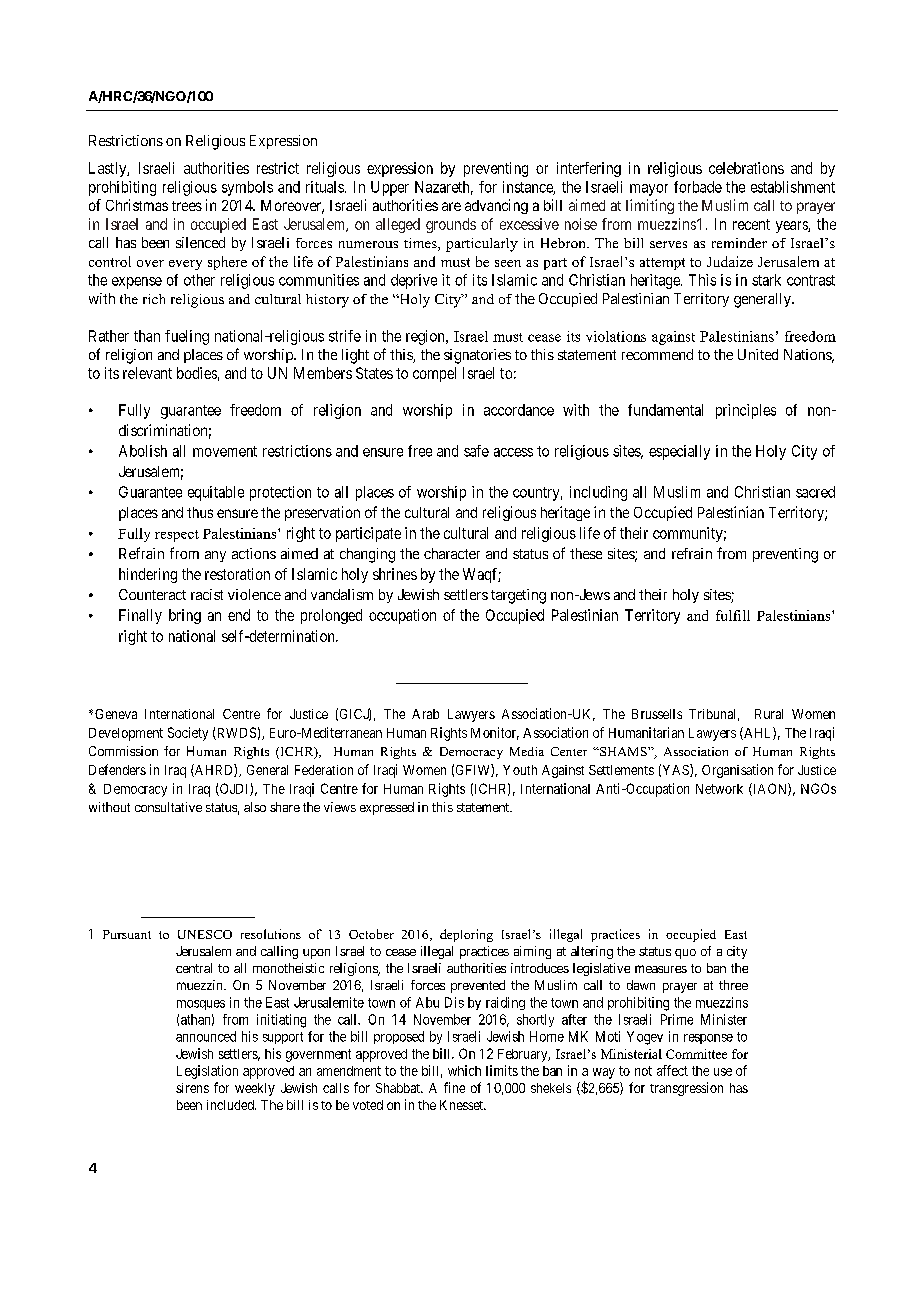  What do you see at coordinates (464, 1070) in the page?
I see `which` at bounding box center [464, 1070].
